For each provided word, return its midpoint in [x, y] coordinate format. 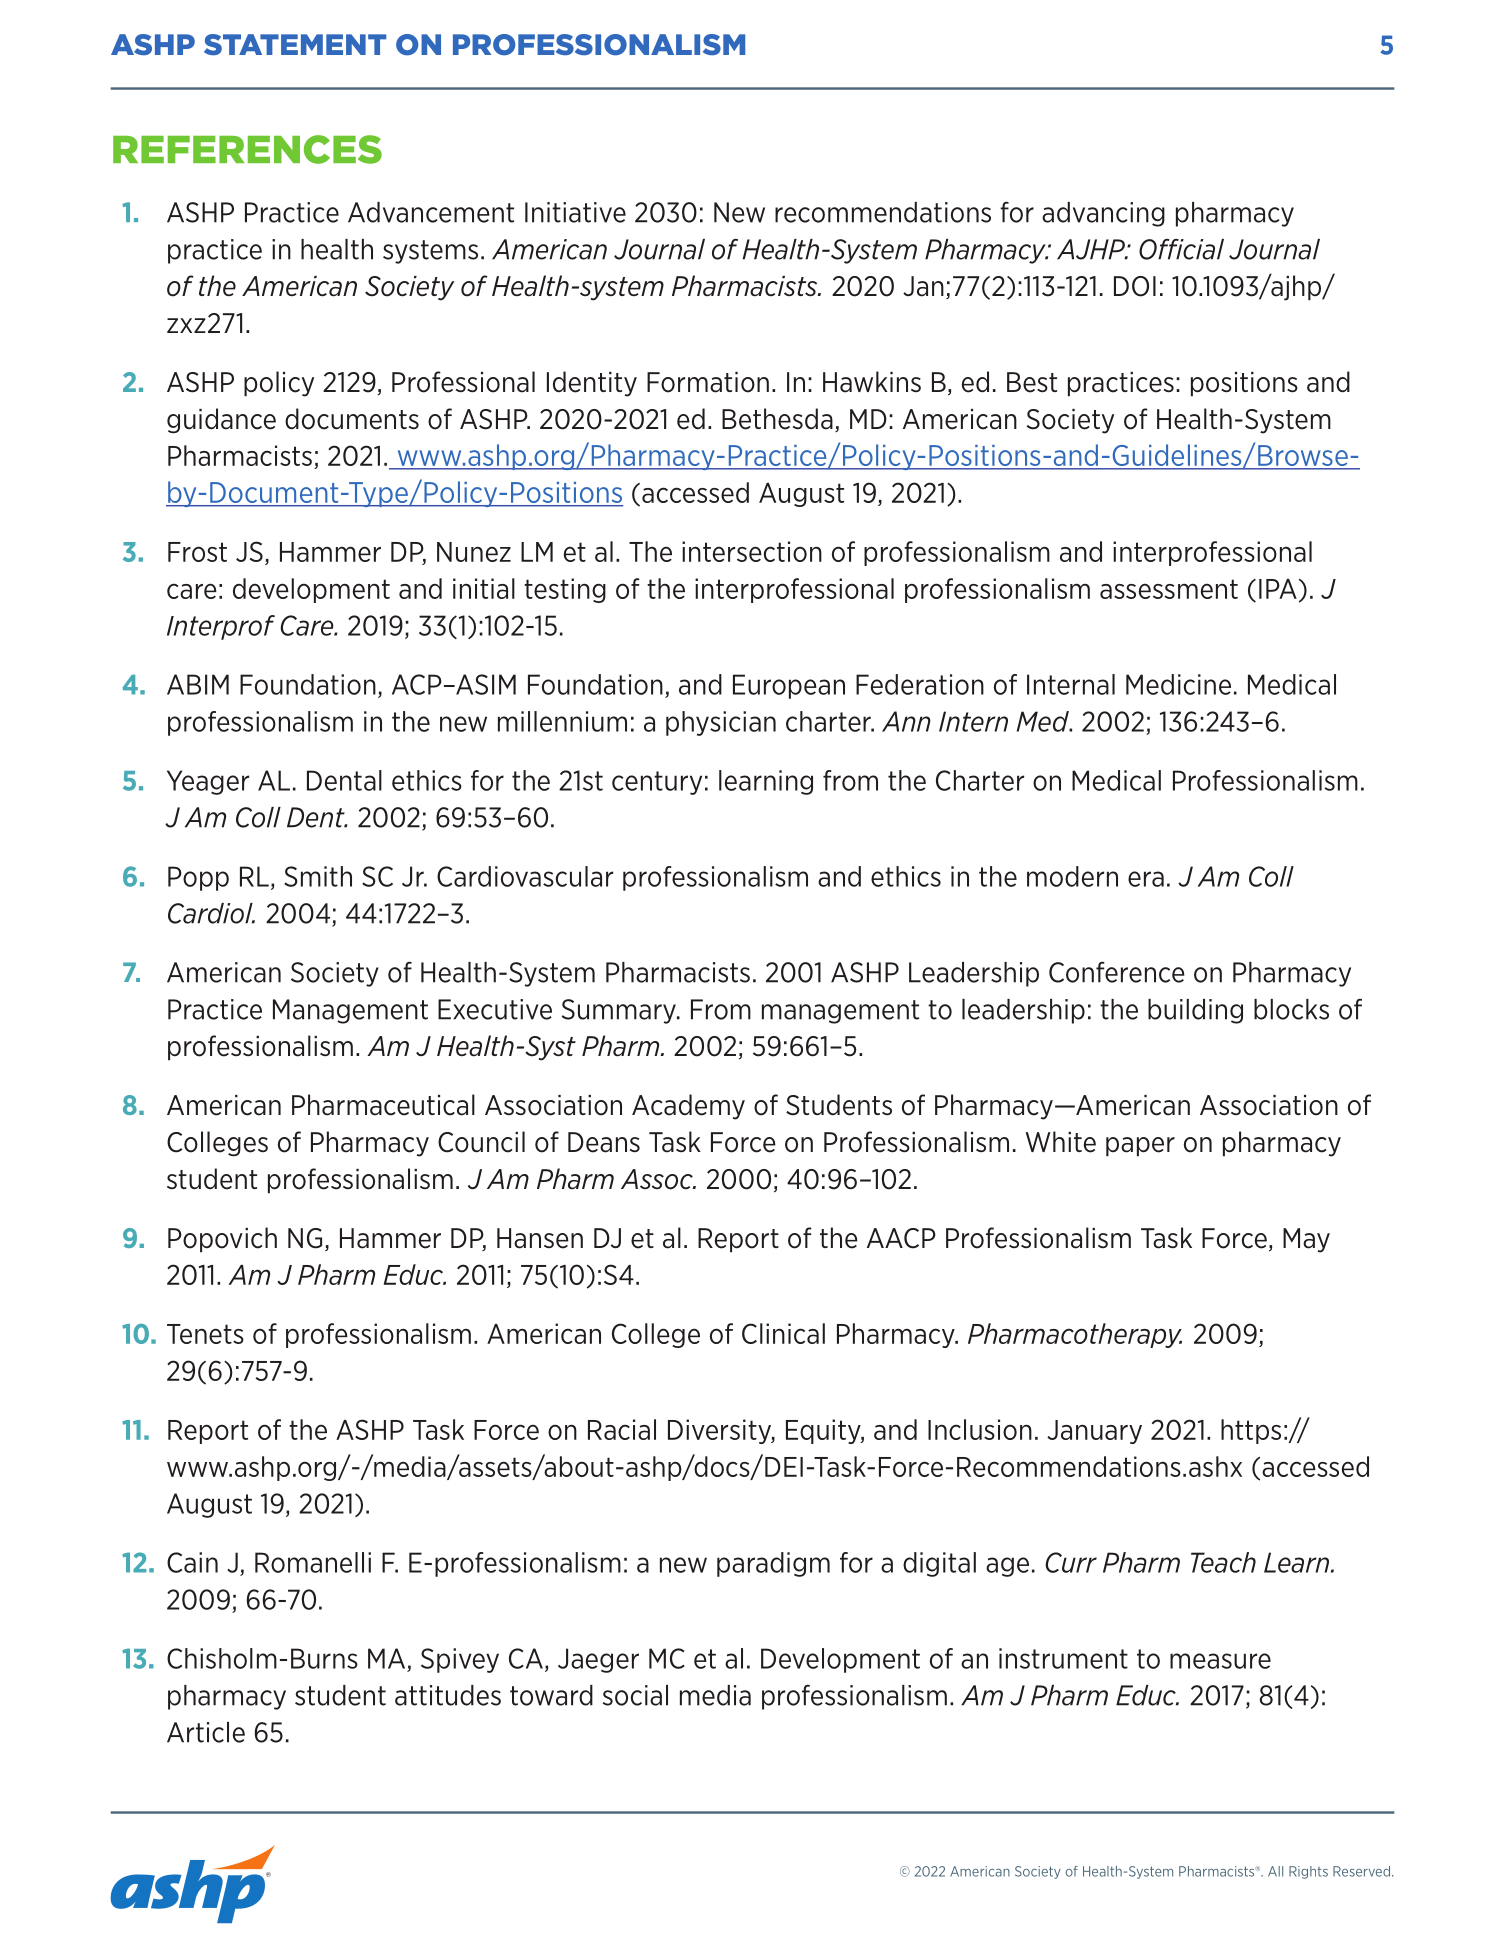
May [1306, 1240]
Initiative [575, 212]
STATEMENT [295, 44]
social [635, 1695]
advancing [1103, 214]
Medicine [1178, 684]
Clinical [783, 1333]
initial [484, 588]
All [1275, 1871]
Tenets [205, 1334]
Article [206, 1732]
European [789, 686]
